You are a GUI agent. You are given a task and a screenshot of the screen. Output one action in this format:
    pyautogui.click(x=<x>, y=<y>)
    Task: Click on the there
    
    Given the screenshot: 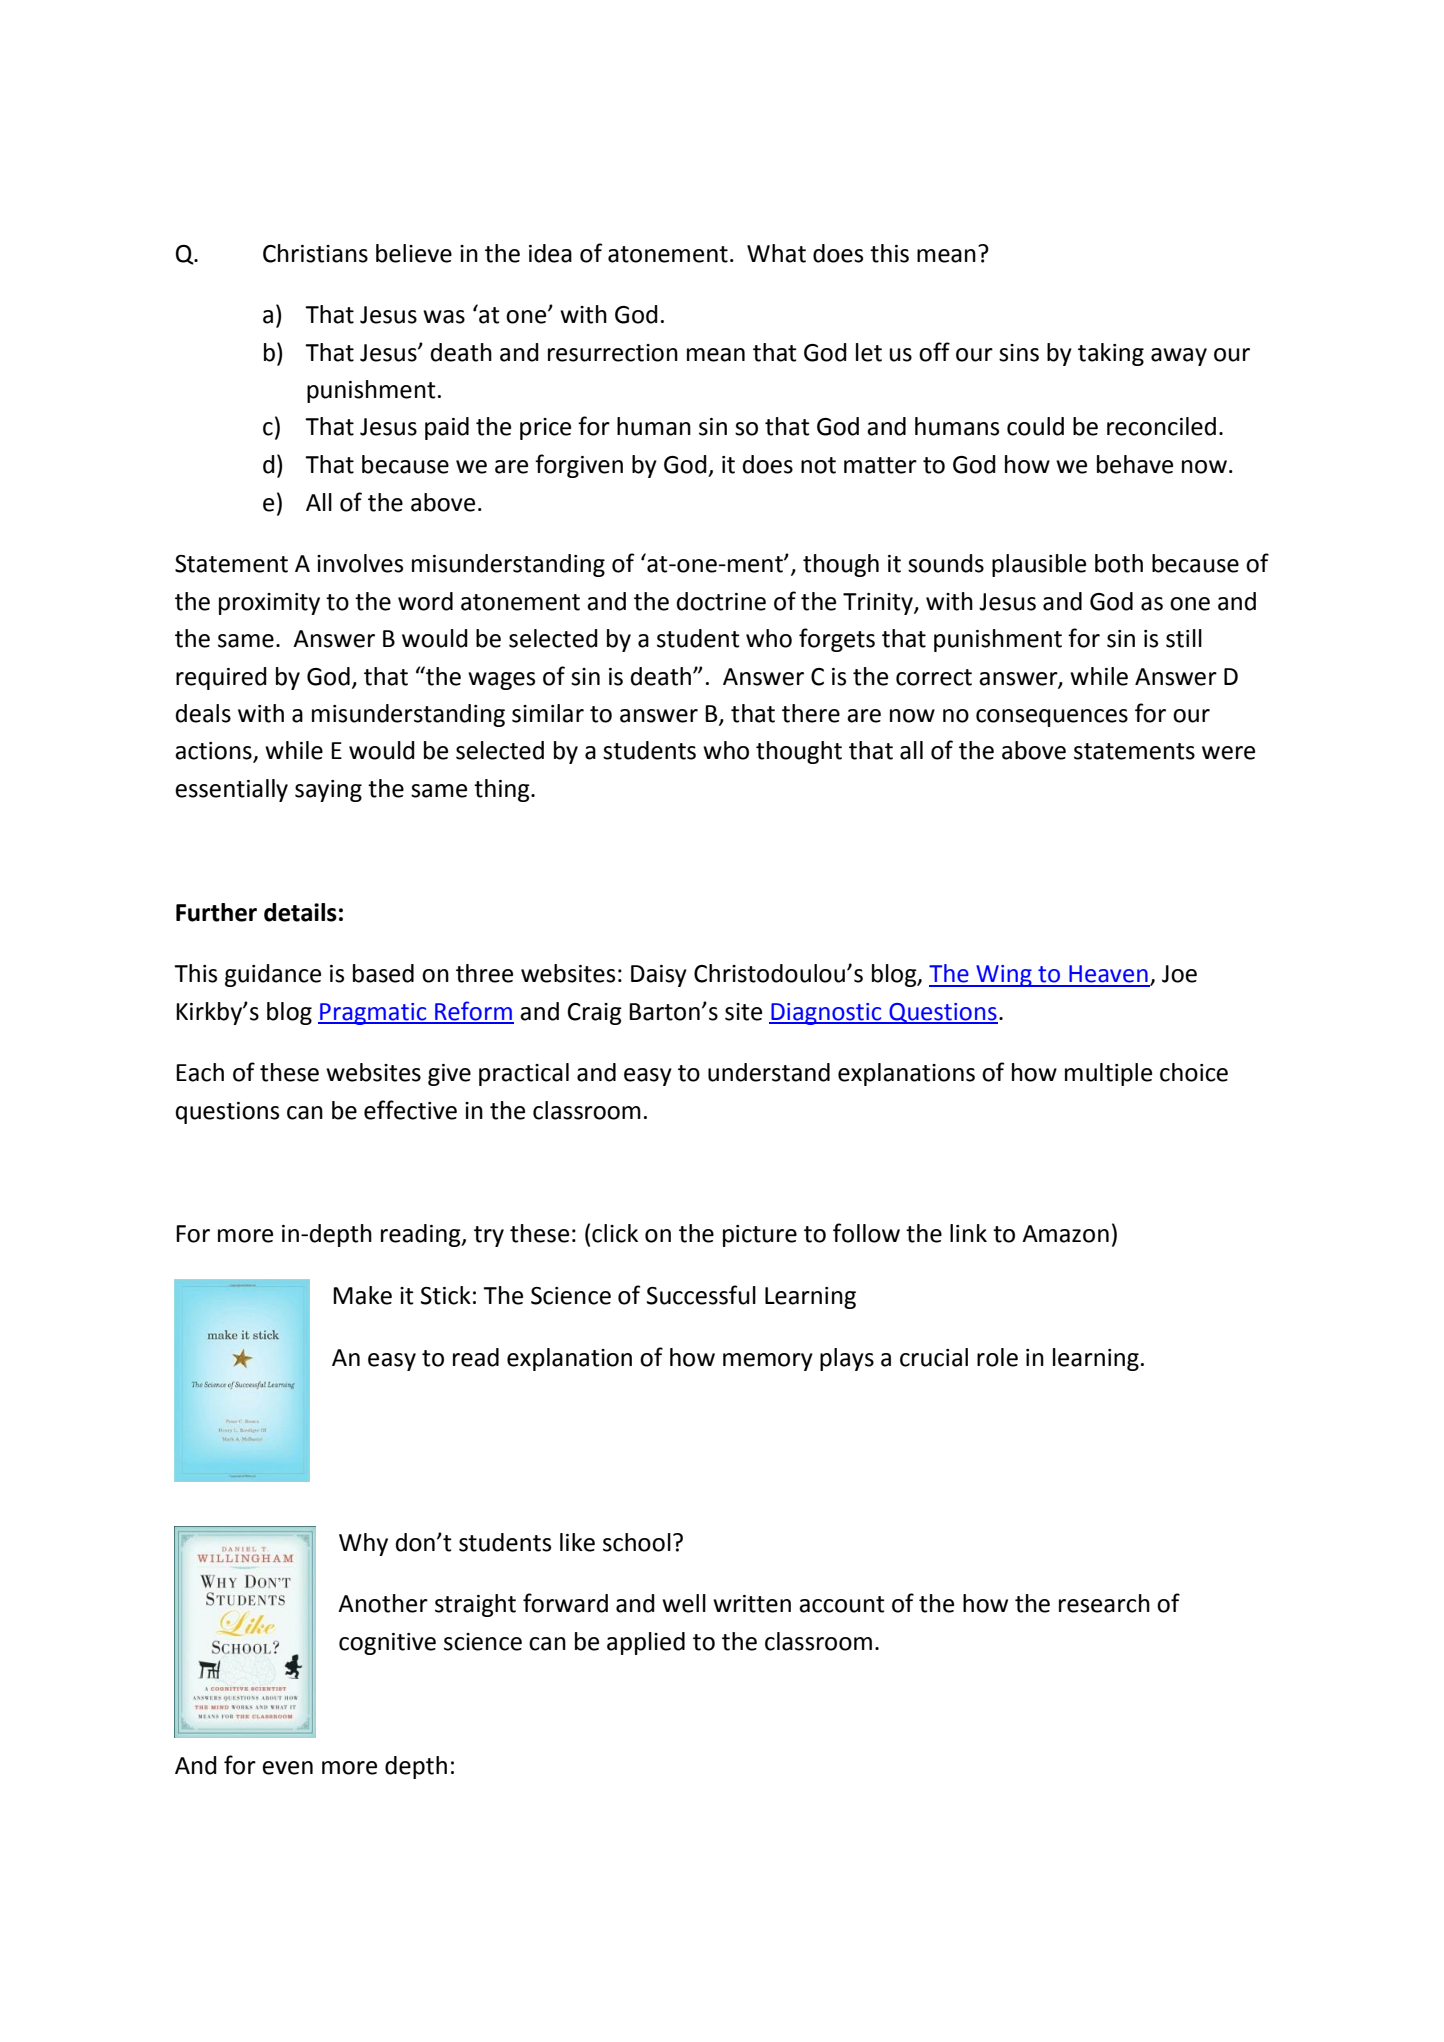 What is the action you would take?
    pyautogui.click(x=811, y=713)
